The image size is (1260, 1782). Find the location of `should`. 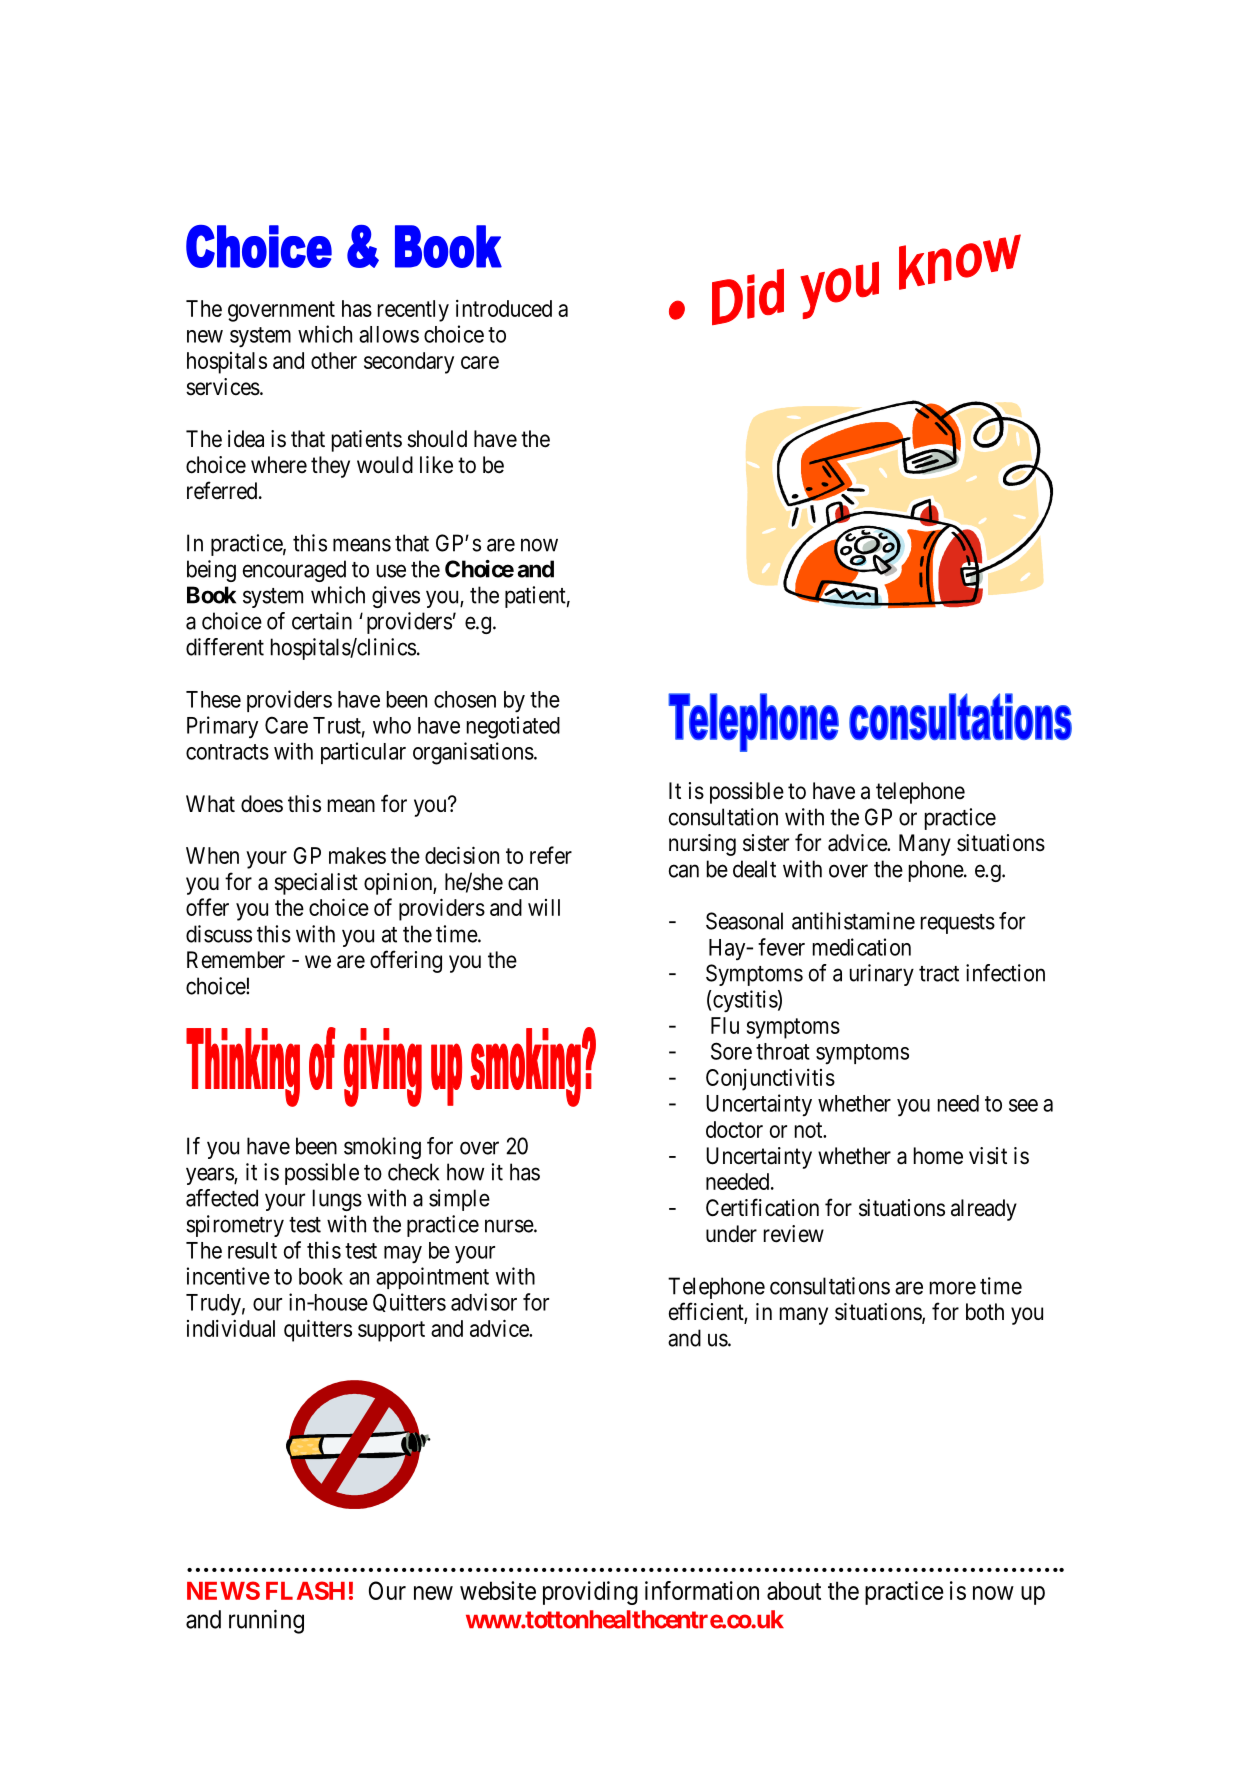

should is located at coordinates (437, 439).
